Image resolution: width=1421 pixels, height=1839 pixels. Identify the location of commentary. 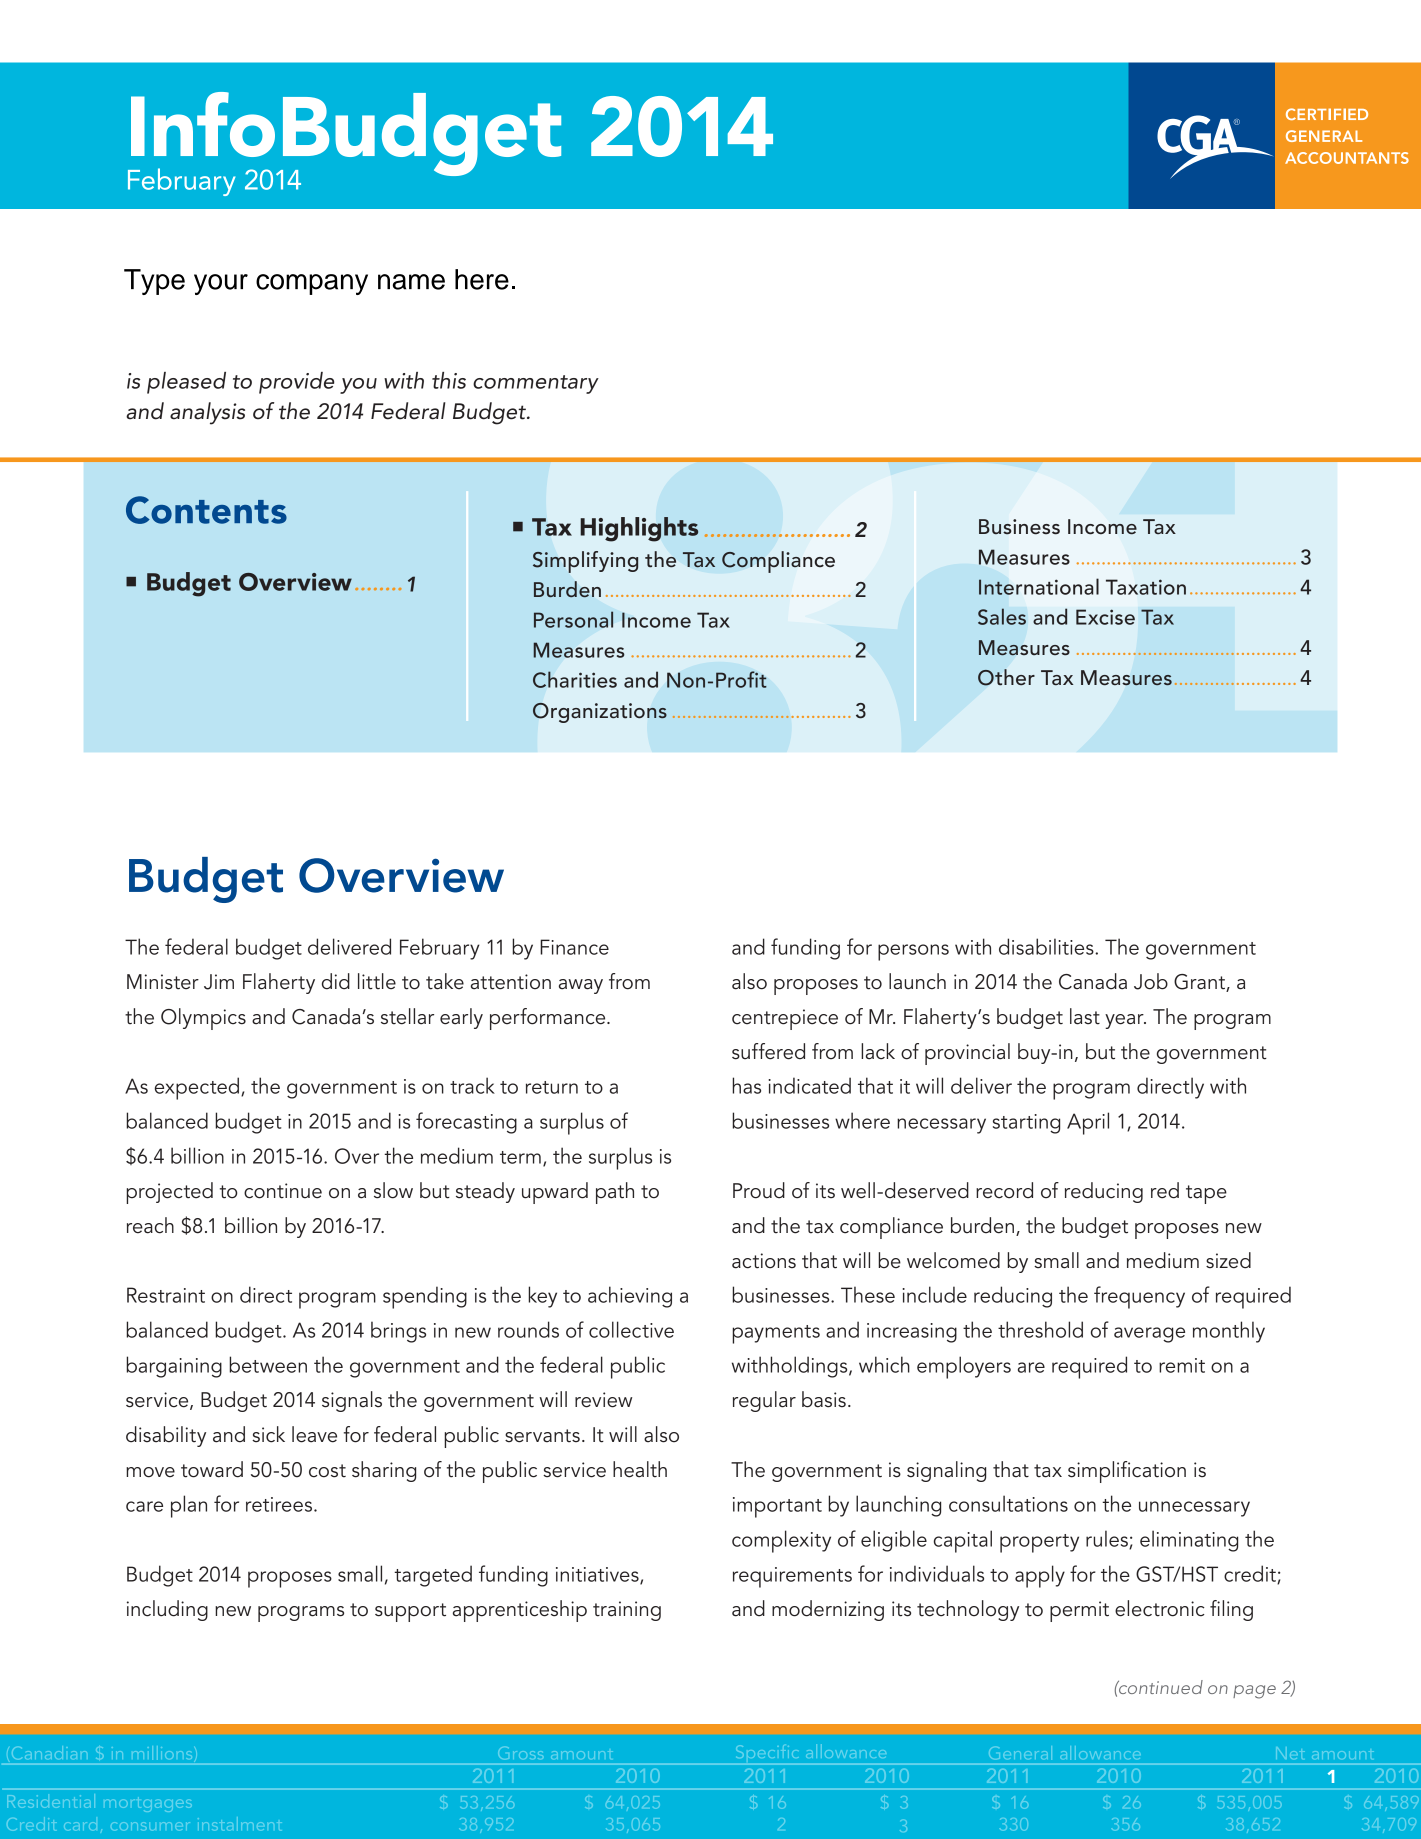
(536, 384).
